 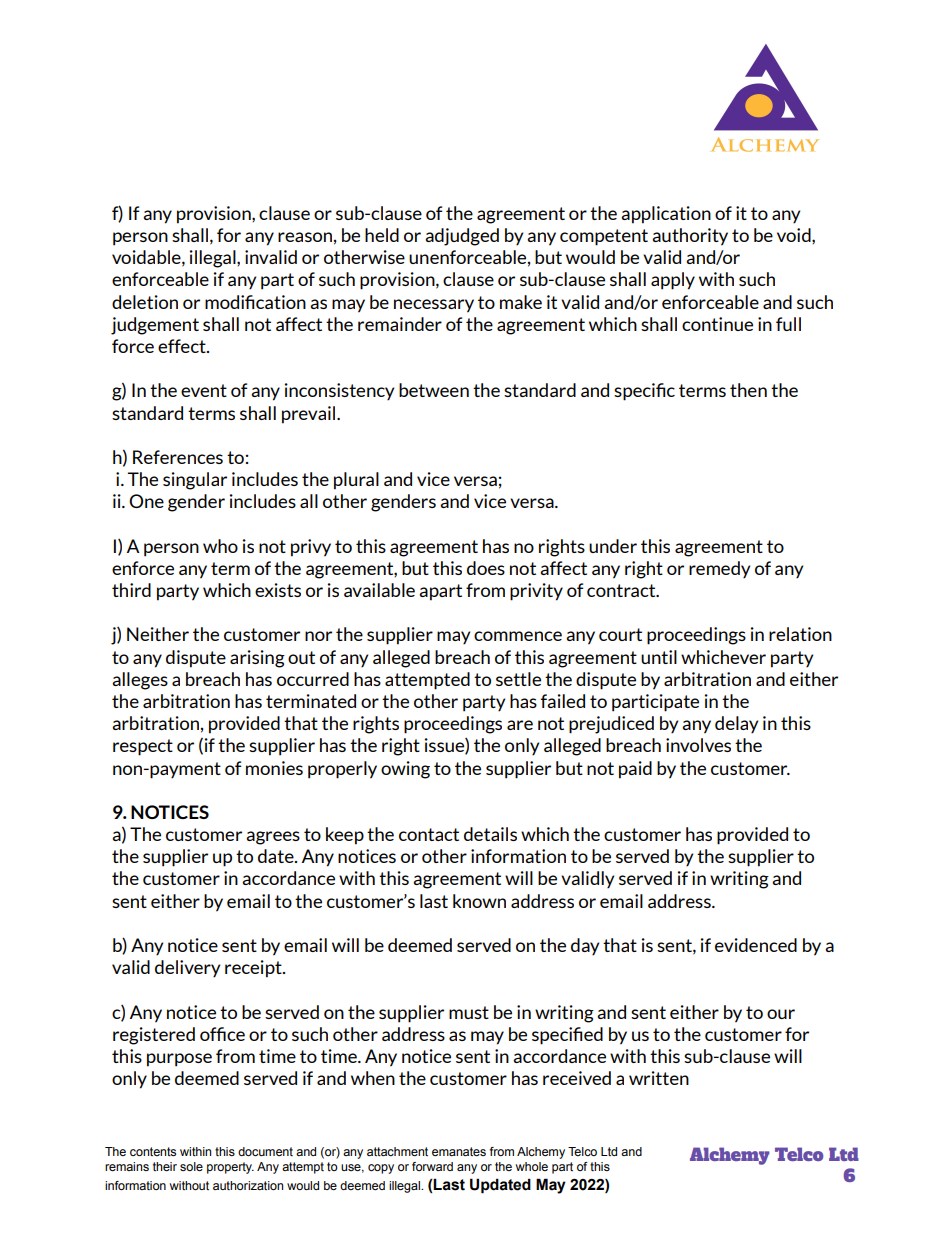 What do you see at coordinates (459, 1151) in the screenshot?
I see `emanates` at bounding box center [459, 1151].
